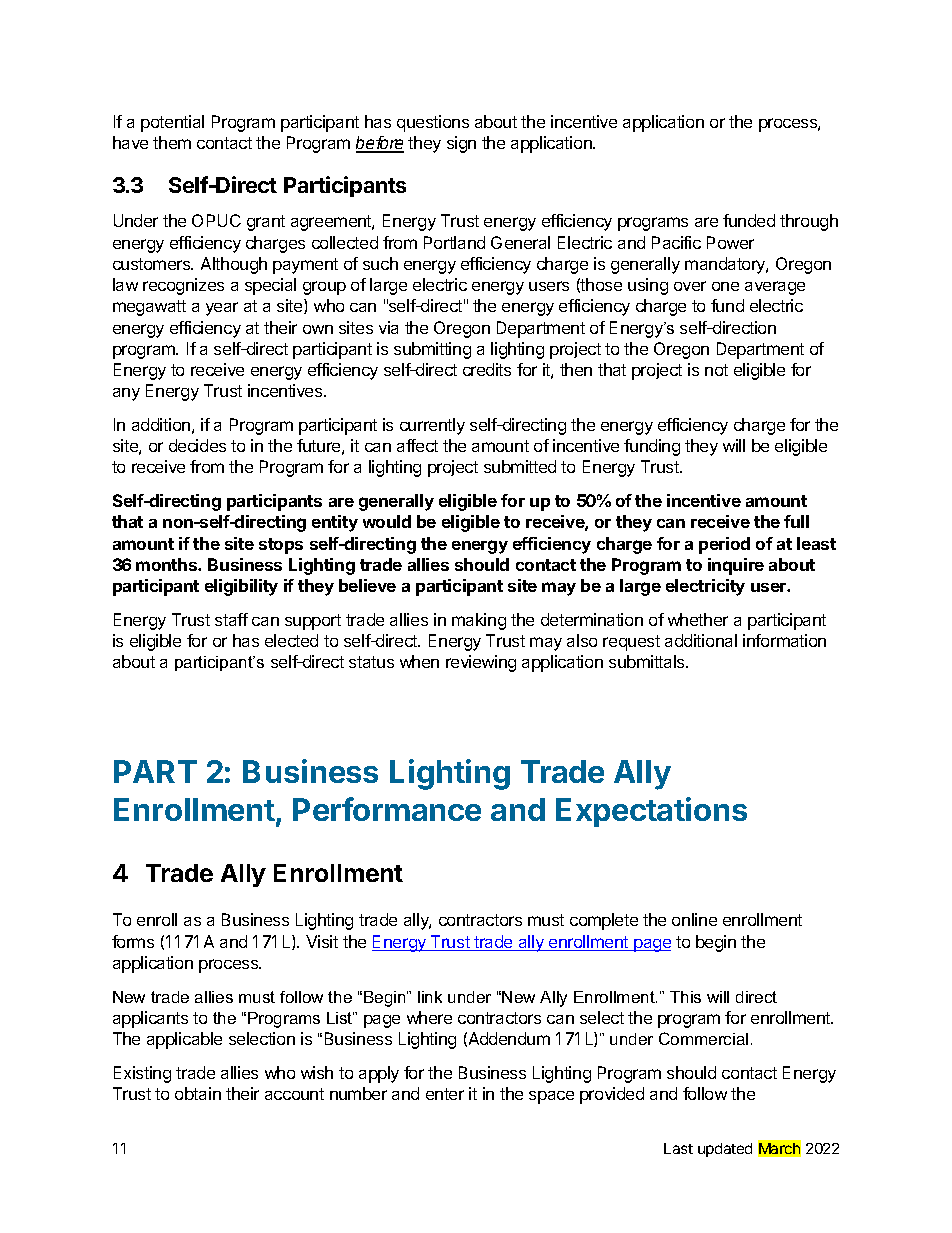  Describe the element at coordinates (520, 466) in the screenshot. I see `submitted` at that location.
